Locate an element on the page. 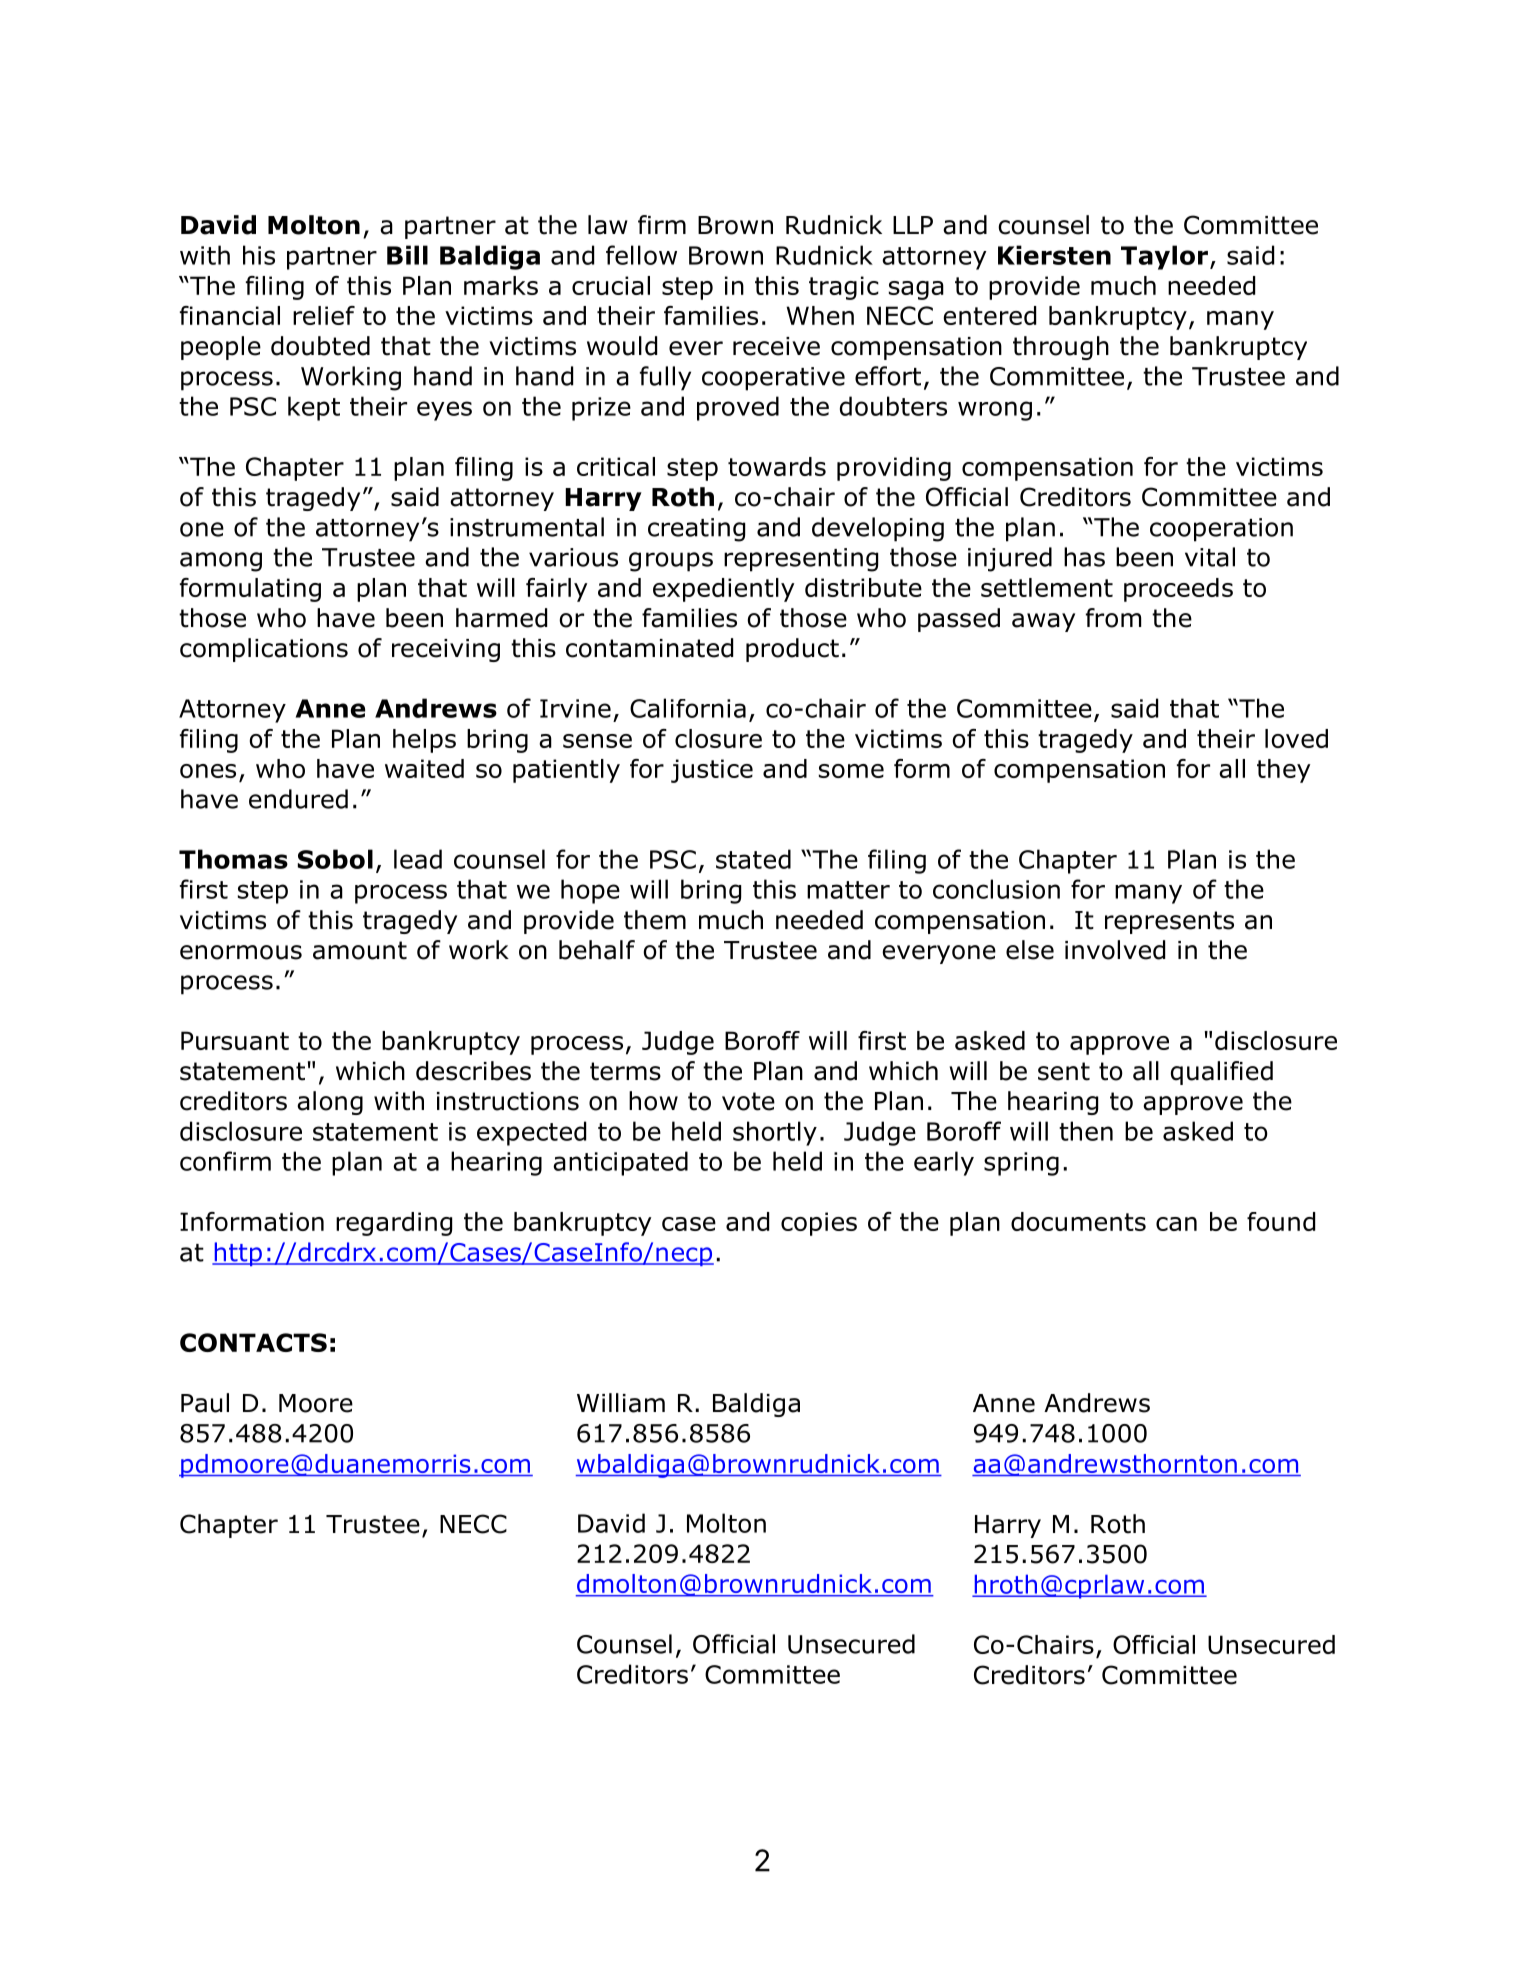 Image resolution: width=1521 pixels, height=1968 pixels. shortly is located at coordinates (775, 1133).
